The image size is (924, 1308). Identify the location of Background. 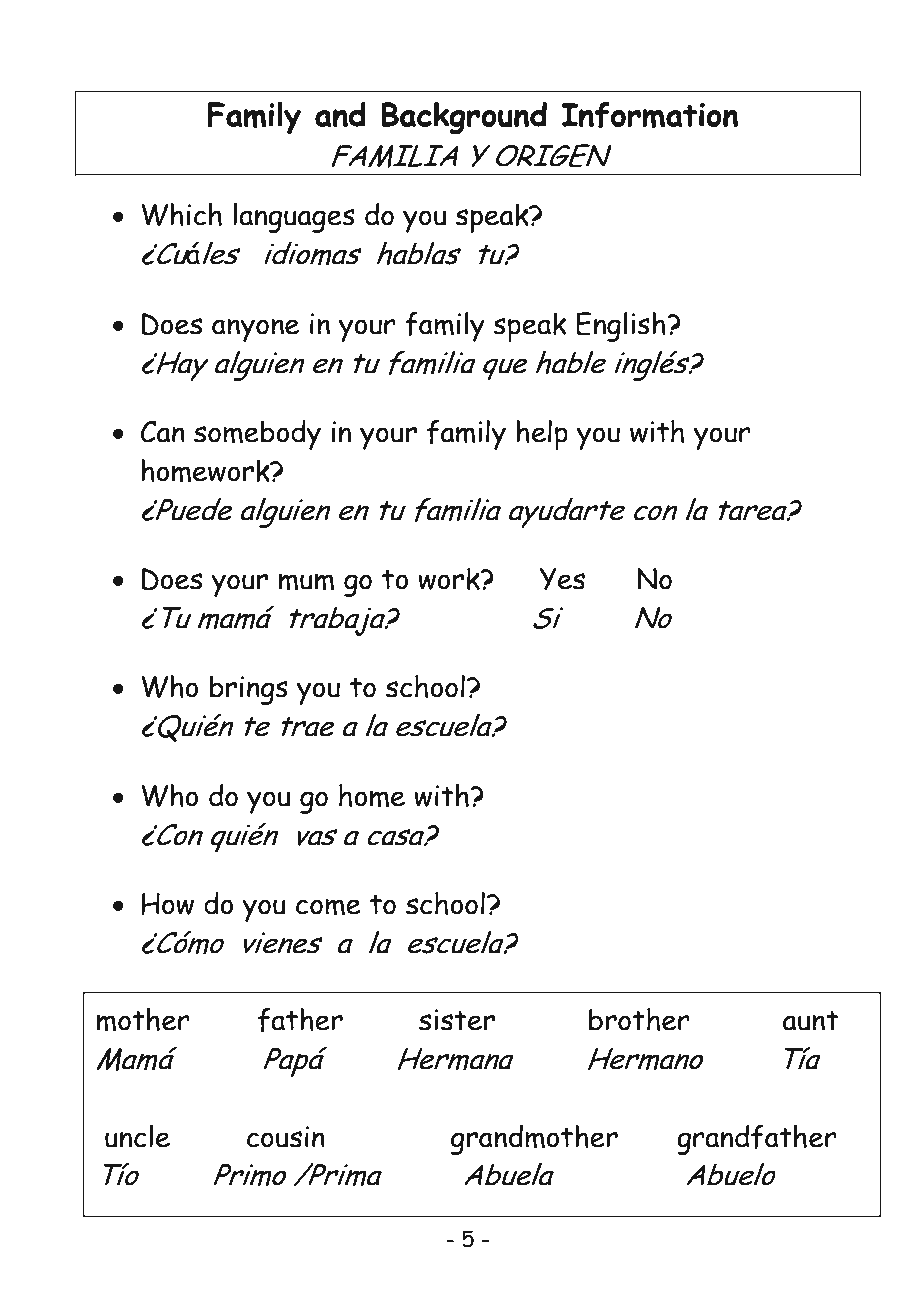
(464, 118).
